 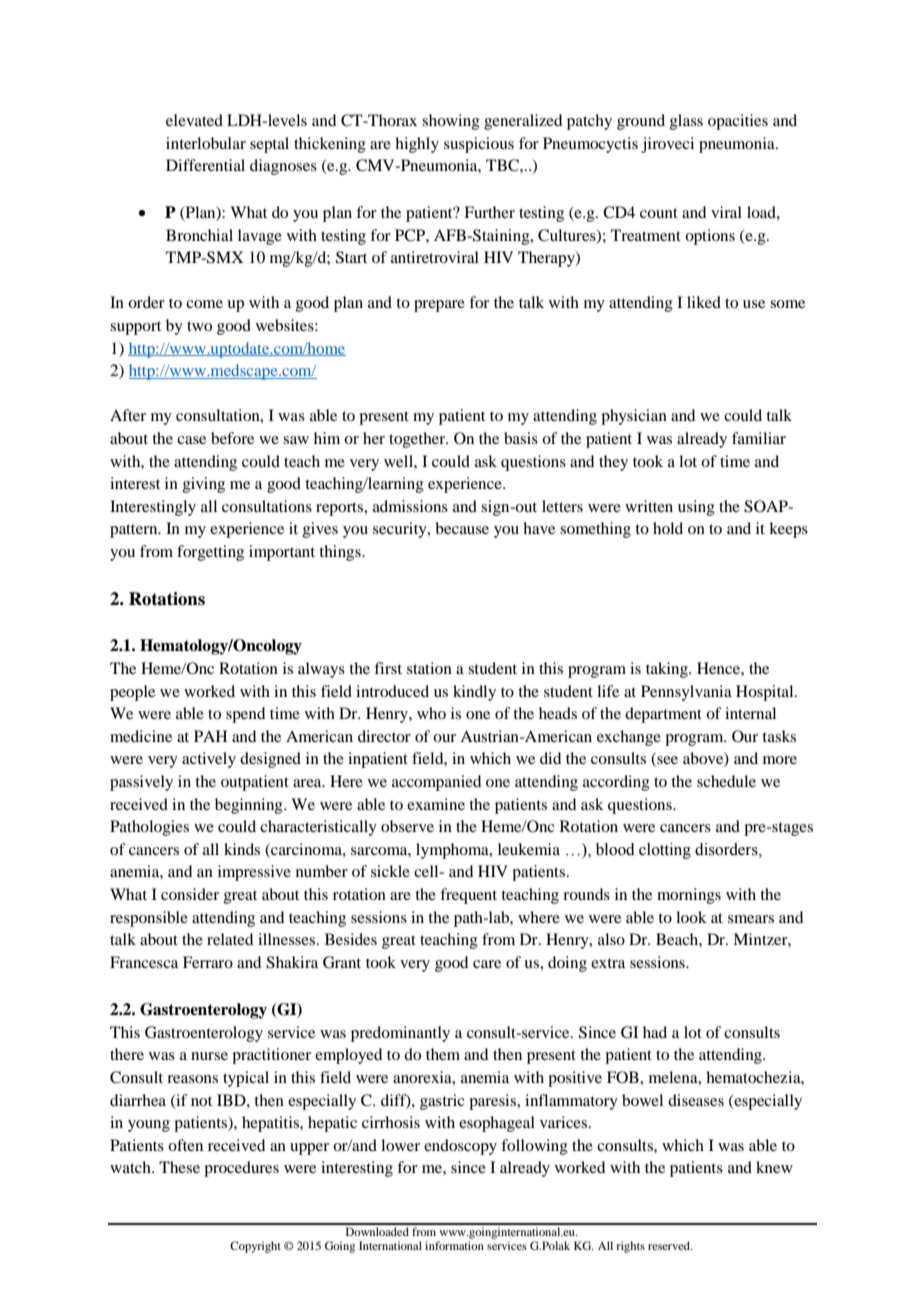 I want to click on suspicious, so click(x=479, y=145).
